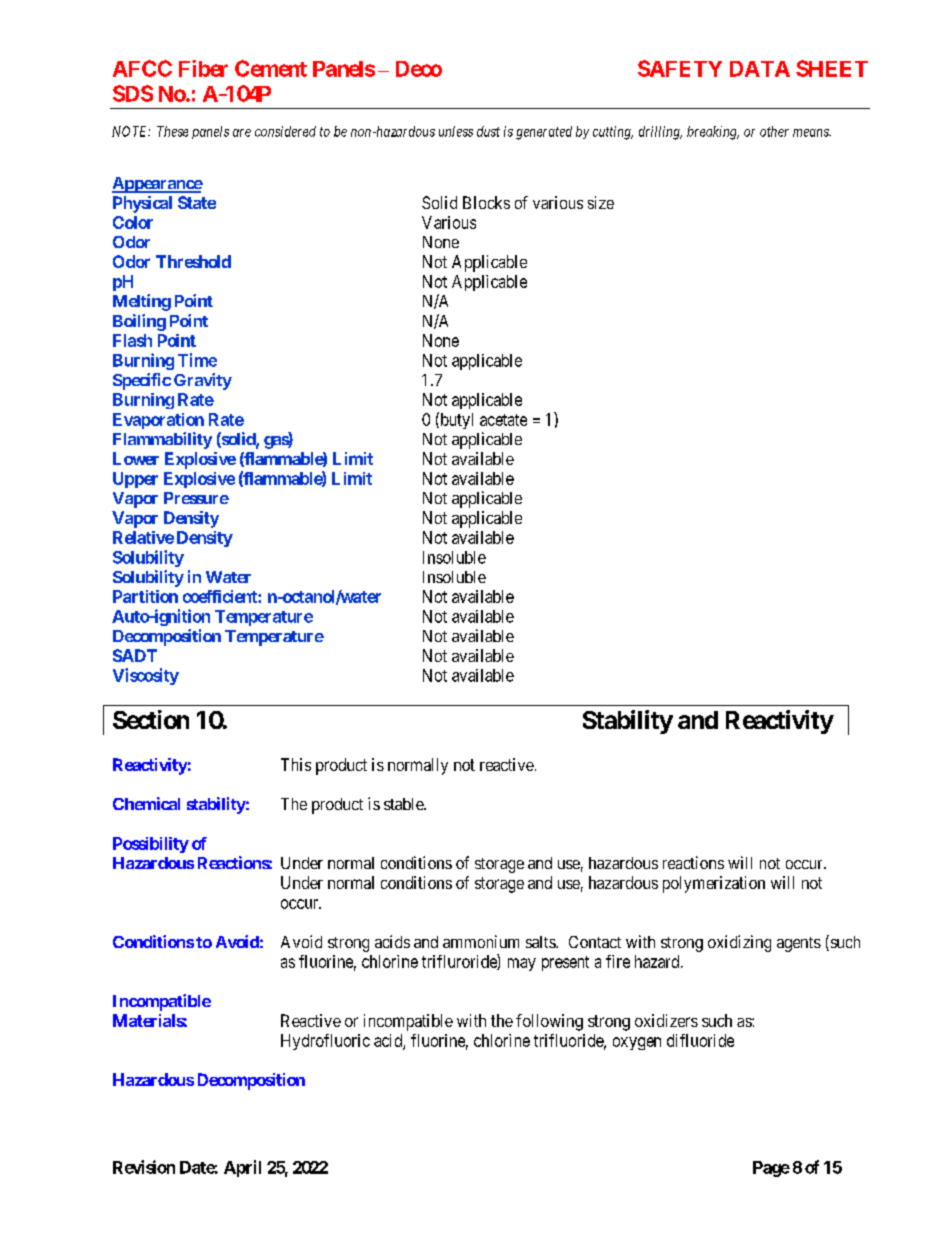  Describe the element at coordinates (151, 719) in the screenshot. I see `Section` at that location.
